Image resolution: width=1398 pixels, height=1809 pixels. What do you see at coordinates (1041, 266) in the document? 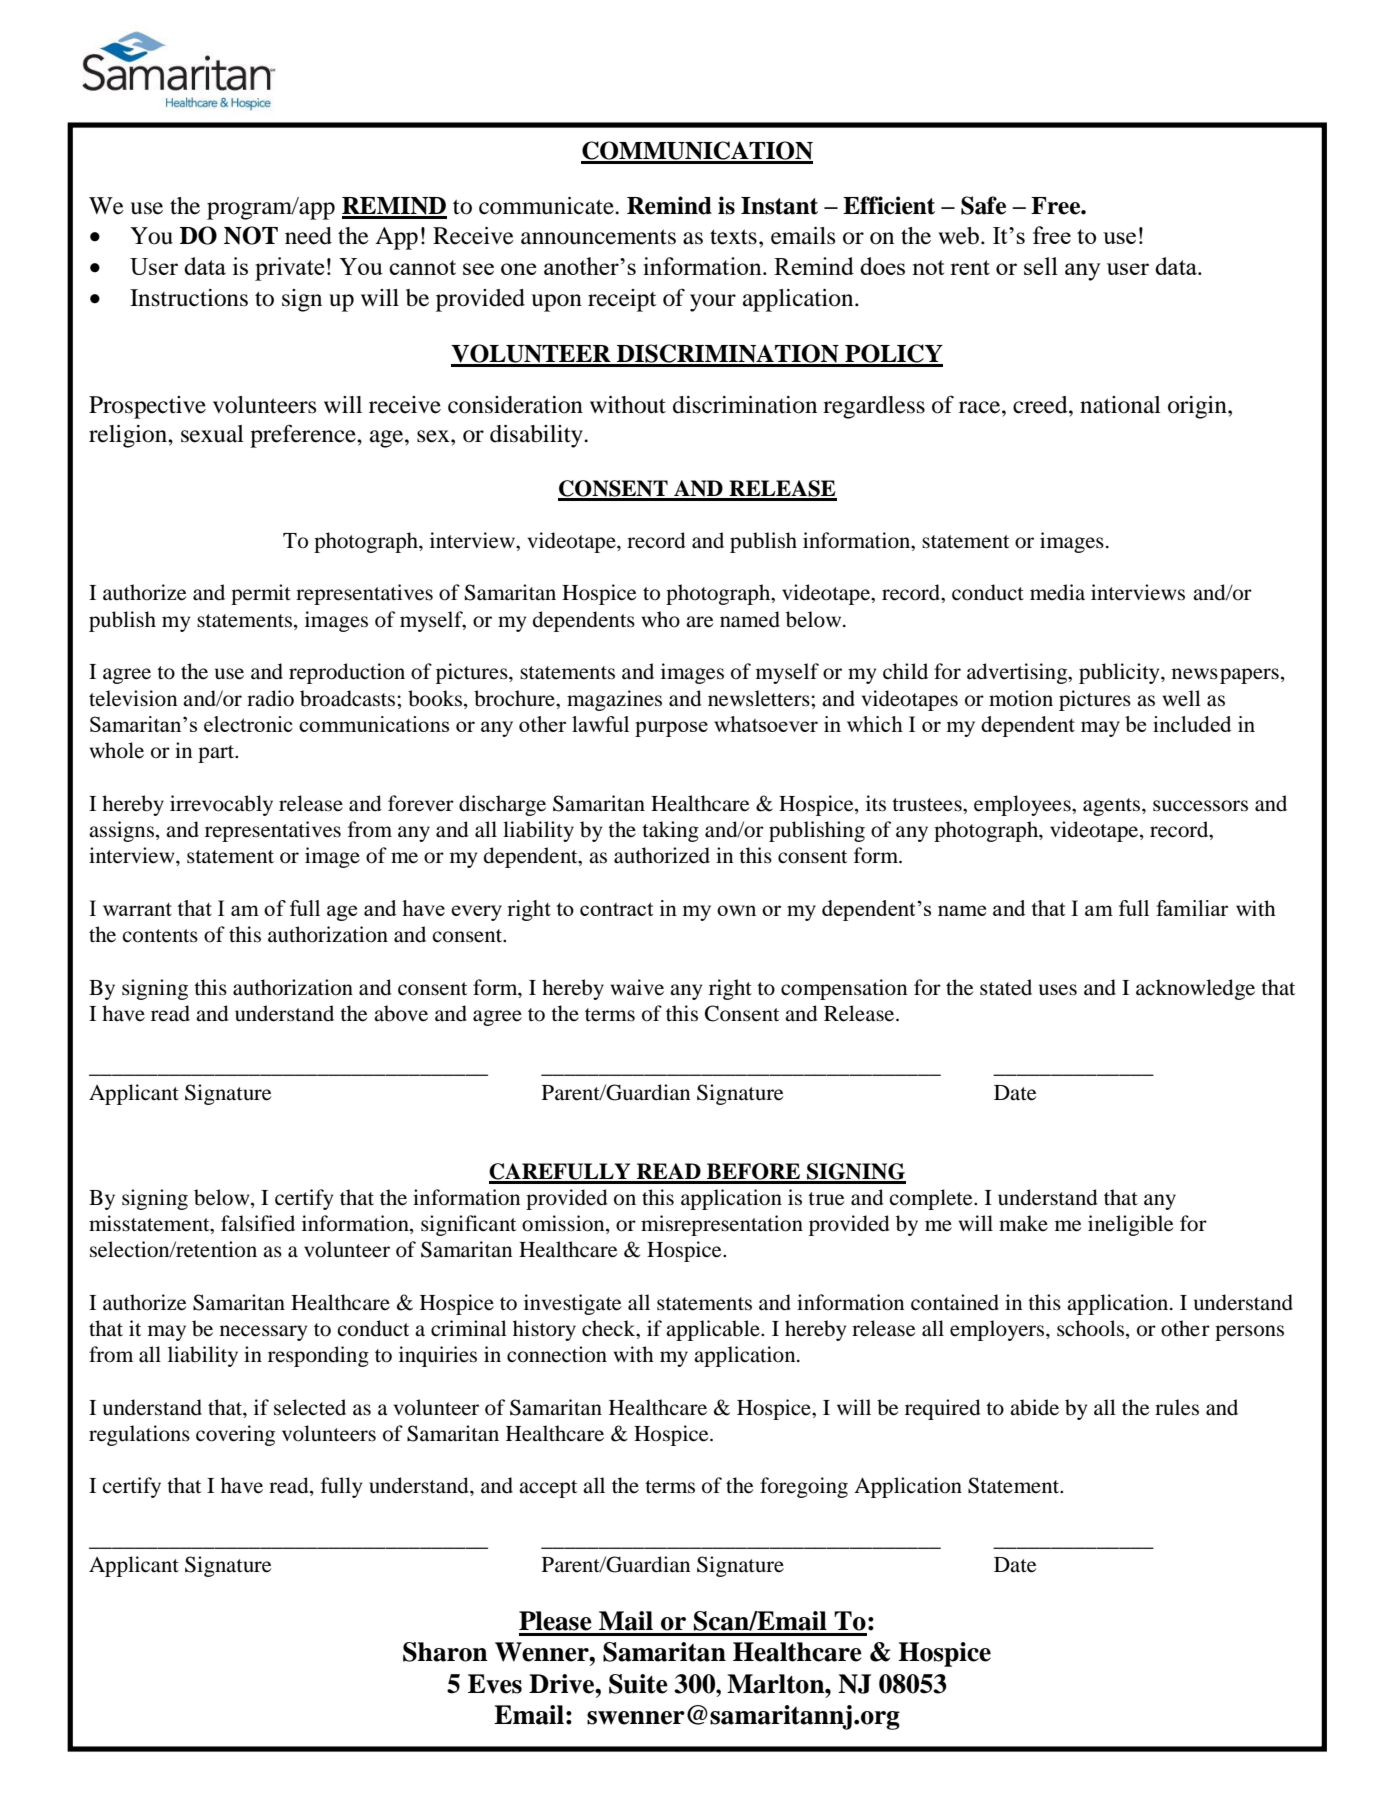
I see `sell` at bounding box center [1041, 266].
